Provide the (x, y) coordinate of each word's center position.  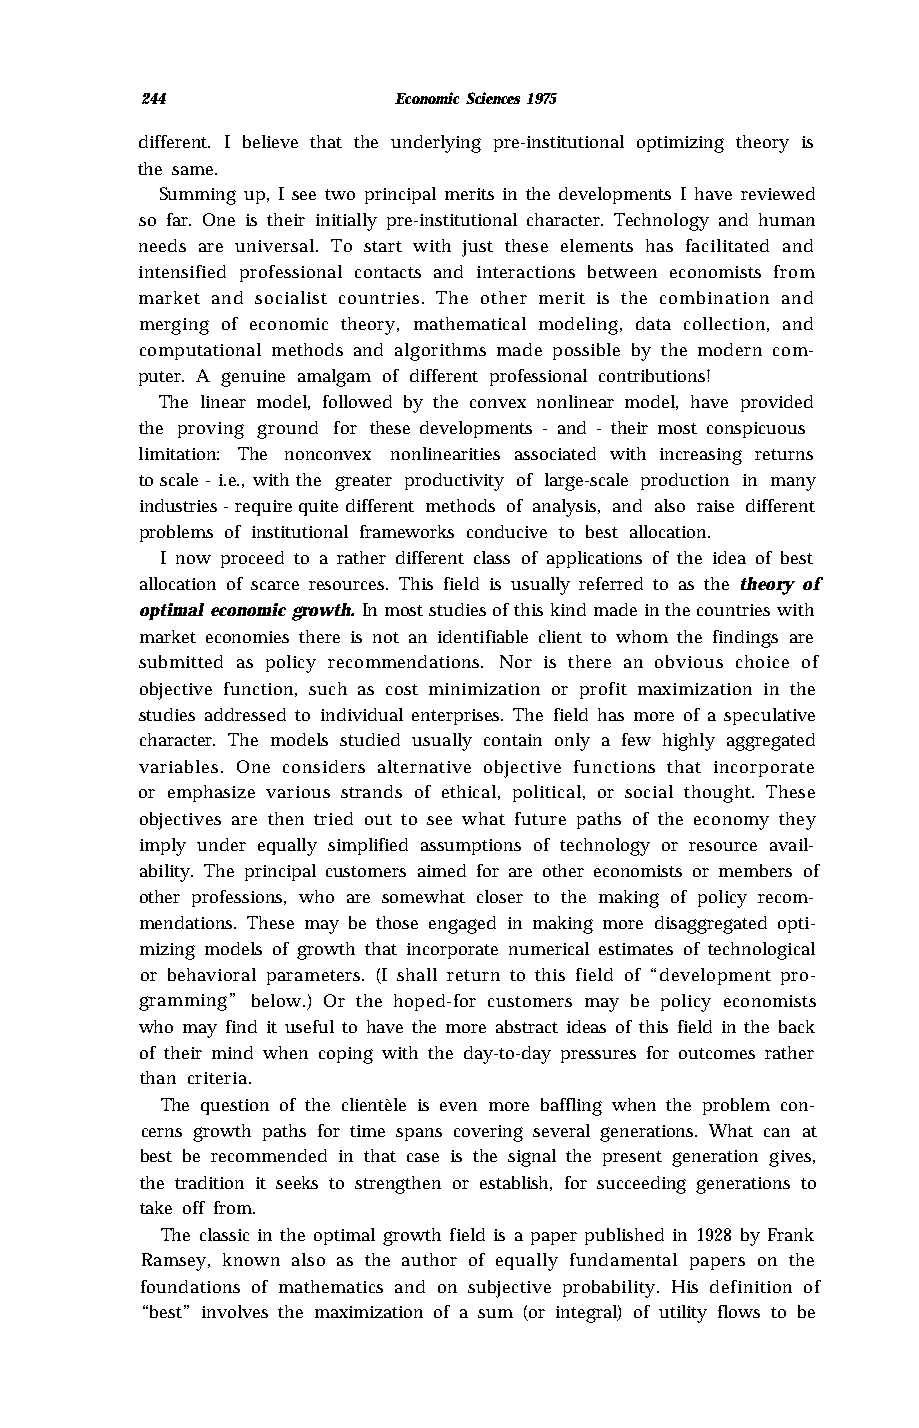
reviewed (778, 193)
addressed (245, 714)
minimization (484, 689)
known (251, 1259)
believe (270, 141)
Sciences (493, 98)
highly (689, 742)
